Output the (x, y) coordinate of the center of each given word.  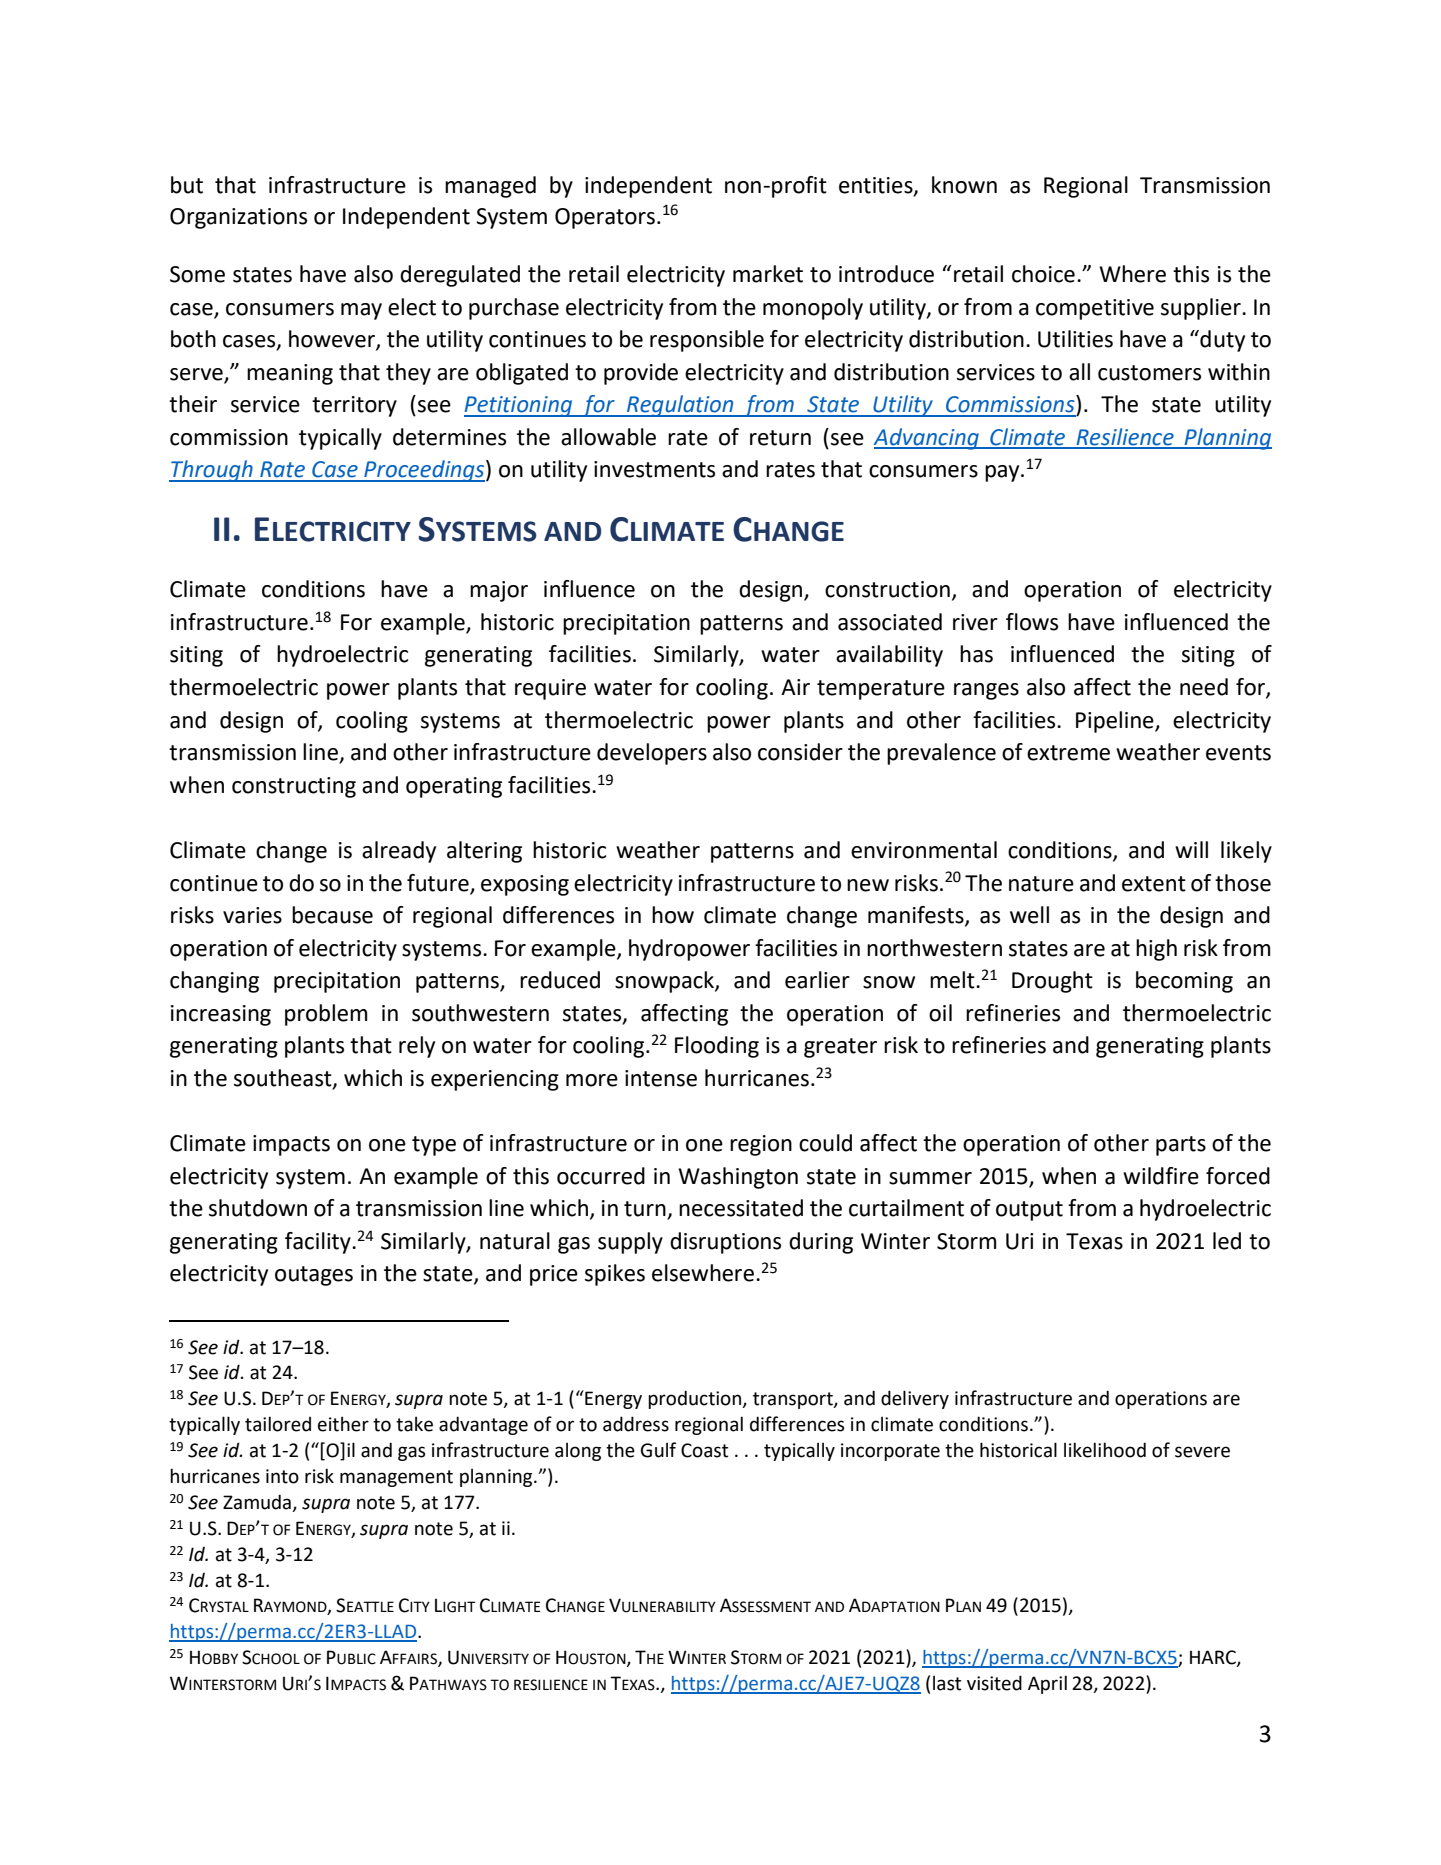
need (1204, 687)
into (282, 1476)
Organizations (238, 218)
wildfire (1161, 1176)
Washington (738, 1178)
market (768, 274)
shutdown (258, 1208)
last (947, 1683)
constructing (294, 787)
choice (1043, 274)
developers (652, 754)
